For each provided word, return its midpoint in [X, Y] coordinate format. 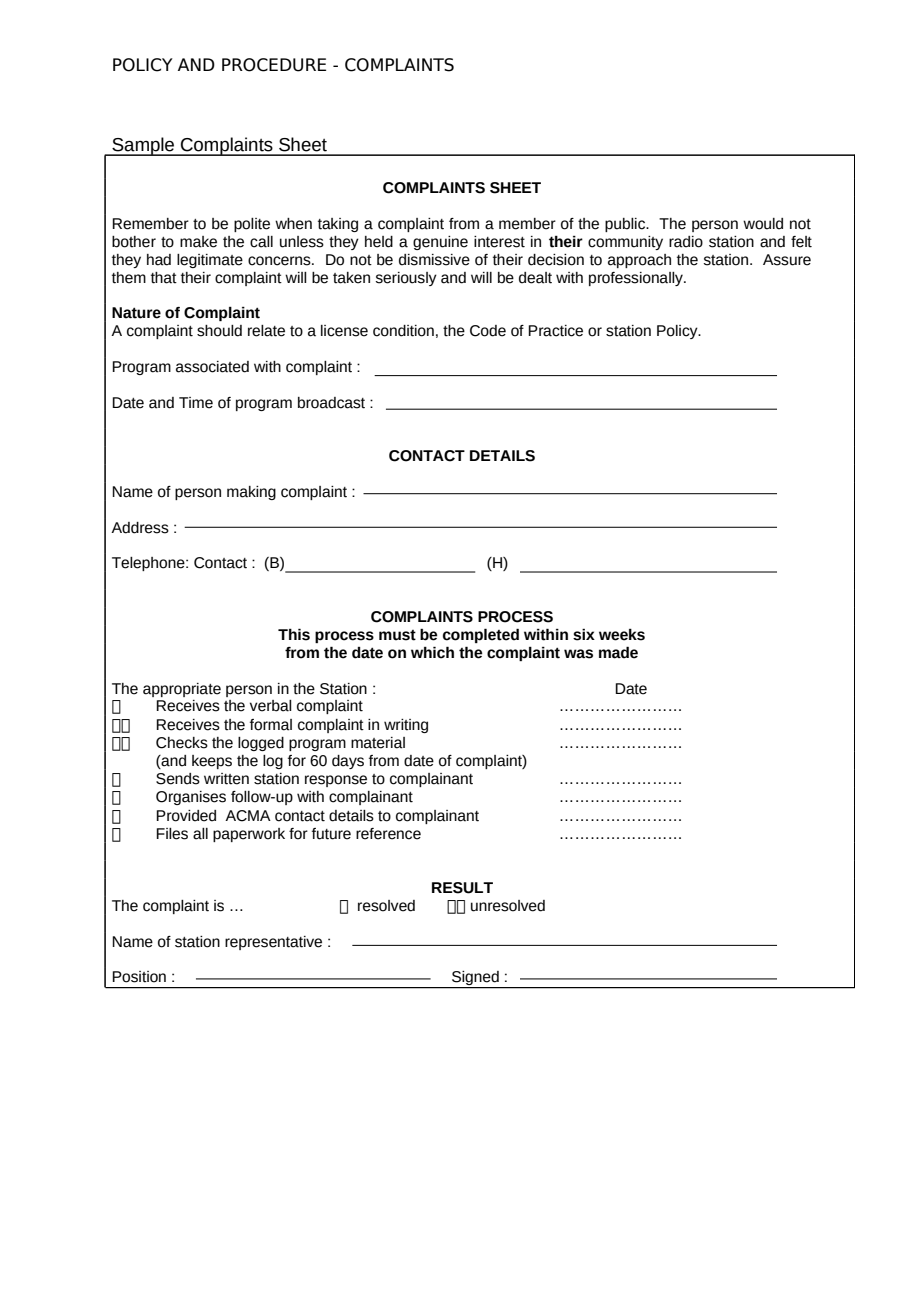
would [763, 224]
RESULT [462, 888]
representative [273, 943]
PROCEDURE [274, 65]
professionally [637, 279]
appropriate [182, 690]
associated [212, 367]
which [432, 652]
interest [499, 242]
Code [488, 331]
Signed [475, 979]
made [618, 652]
